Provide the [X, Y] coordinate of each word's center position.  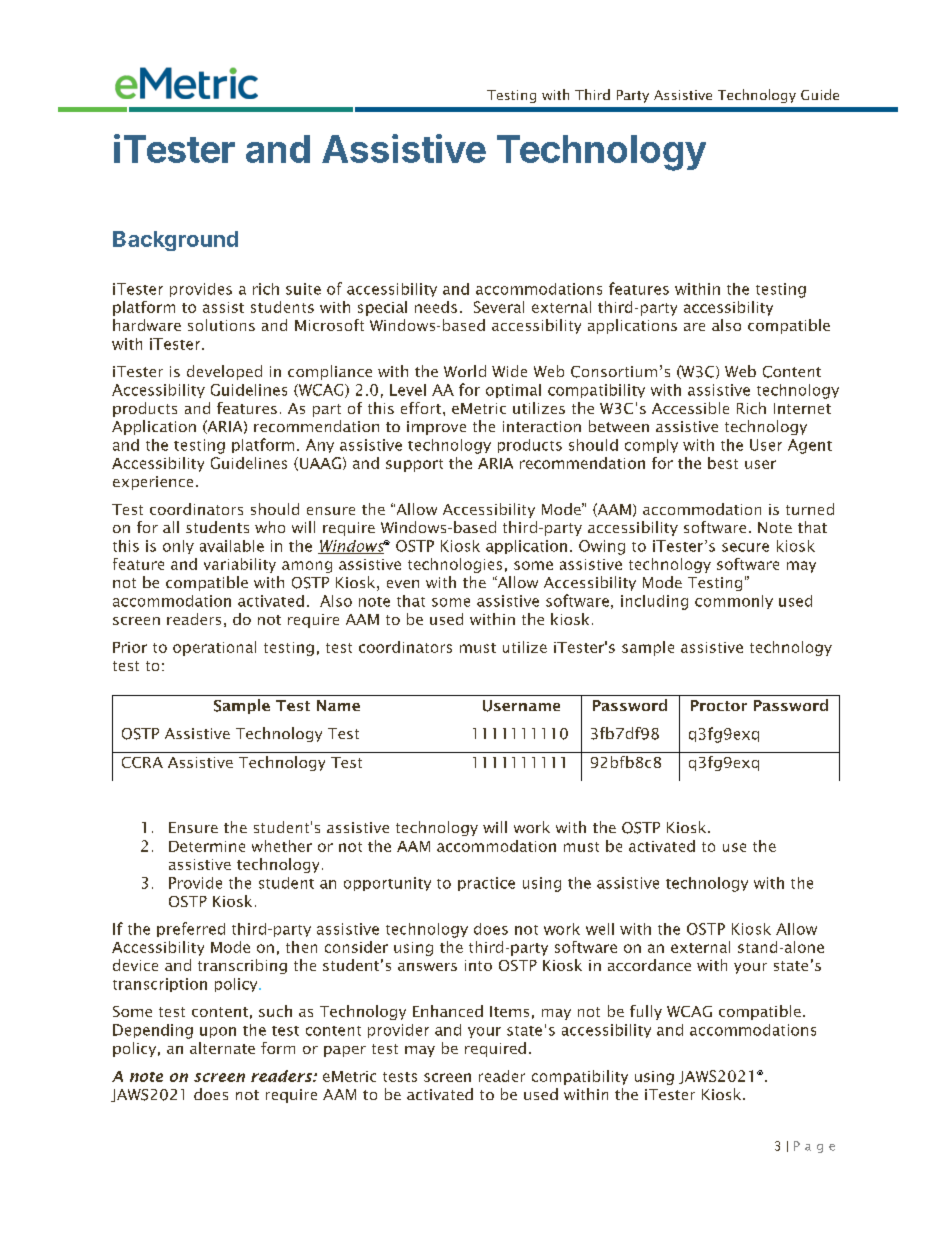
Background [175, 241]
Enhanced [448, 1011]
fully [646, 1012]
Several [499, 307]
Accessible [690, 408]
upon [218, 1032]
